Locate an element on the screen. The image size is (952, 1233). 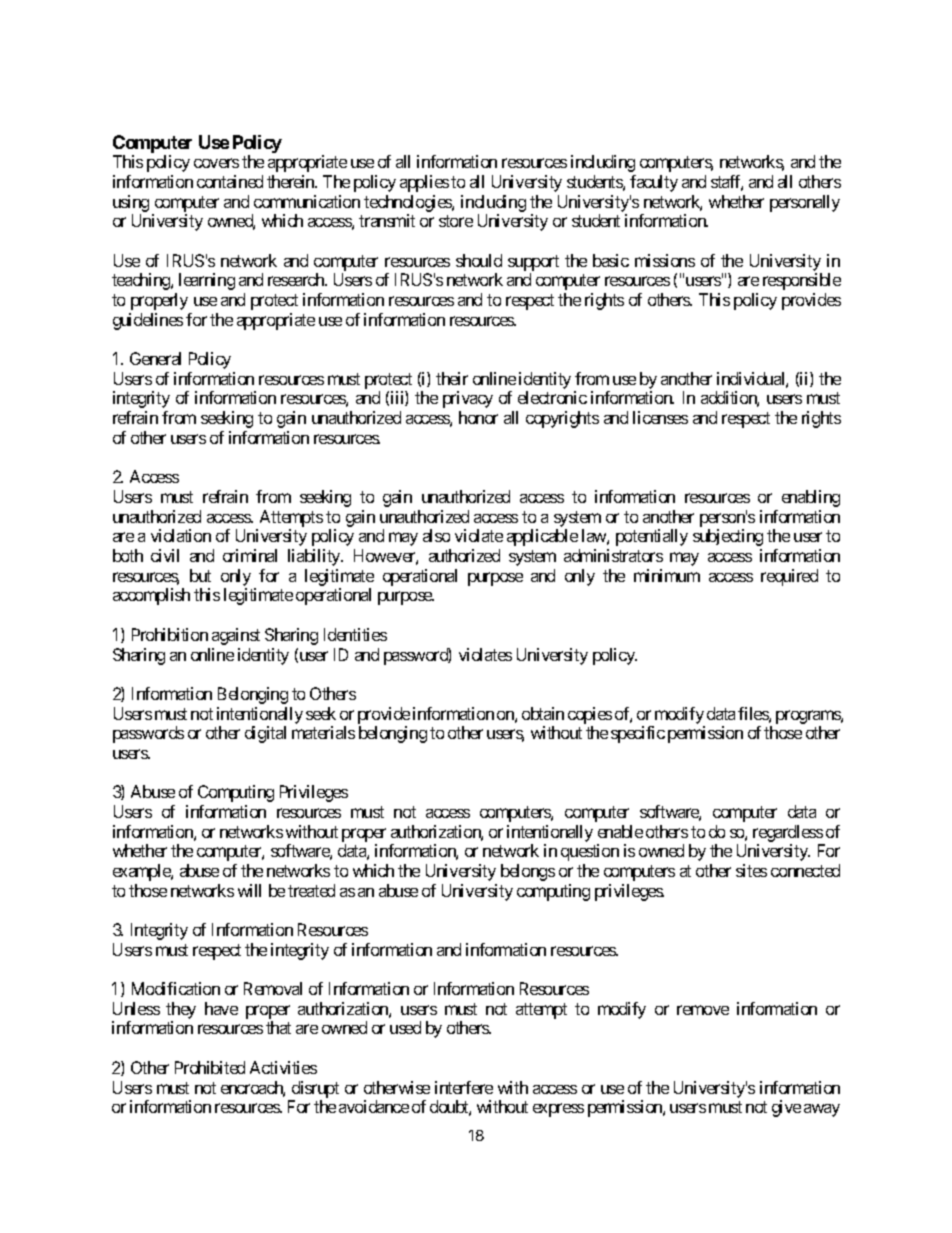
digital is located at coordinates (265, 734).
